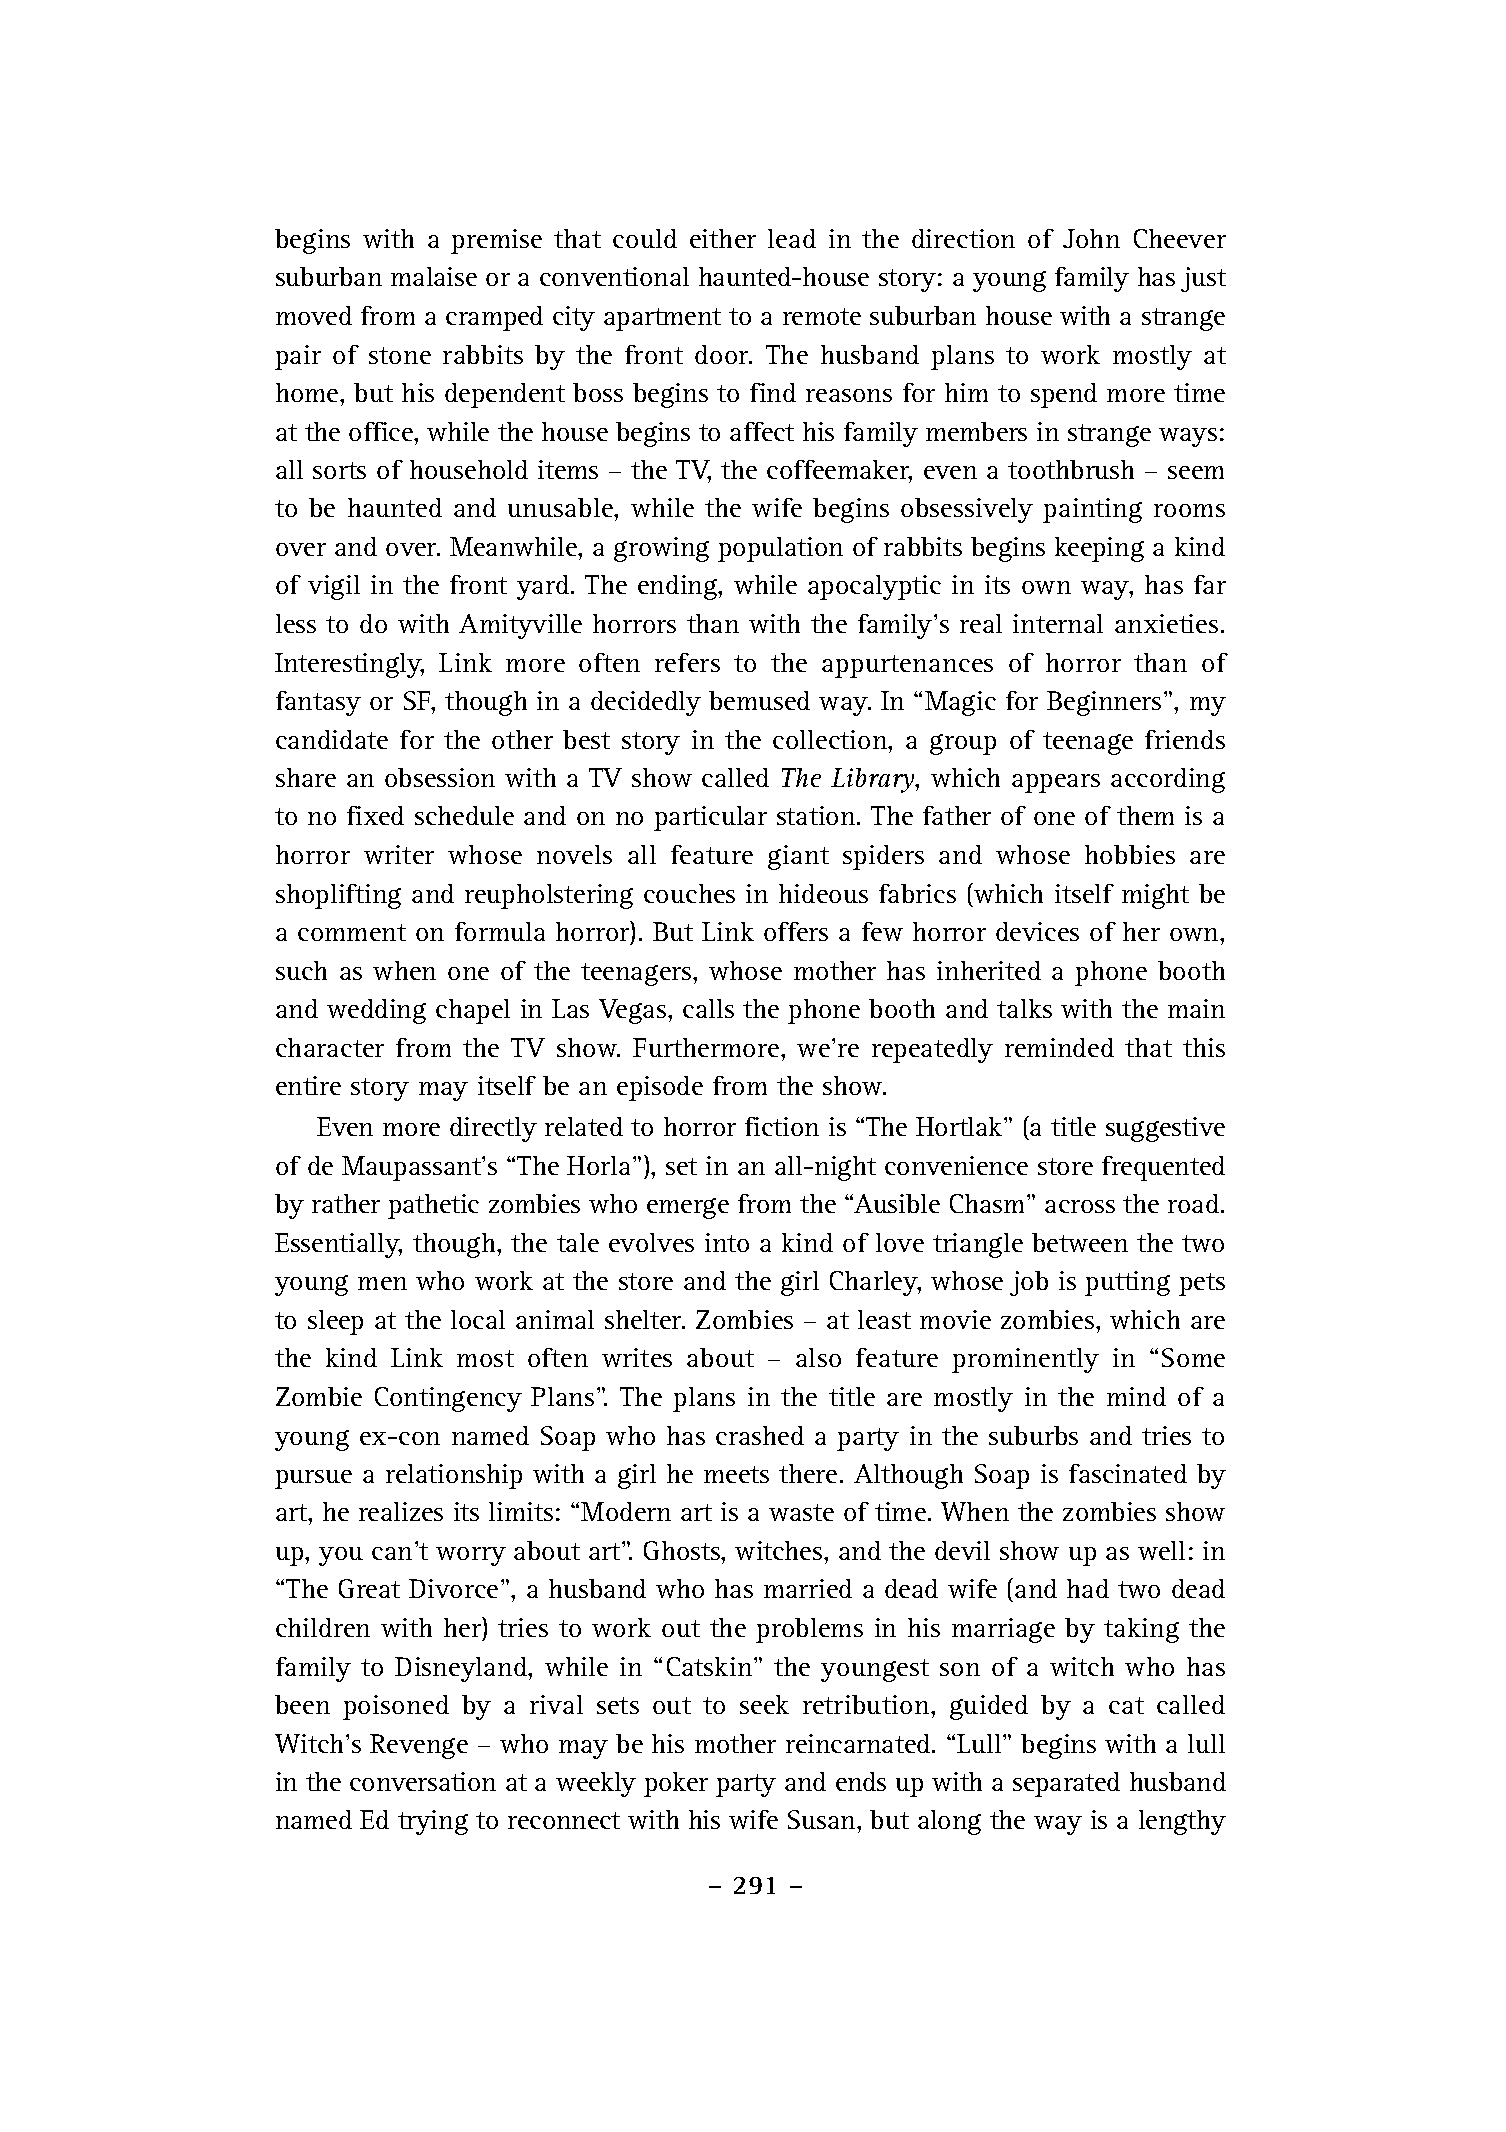  What do you see at coordinates (760, 1435) in the document?
I see `crashed` at bounding box center [760, 1435].
